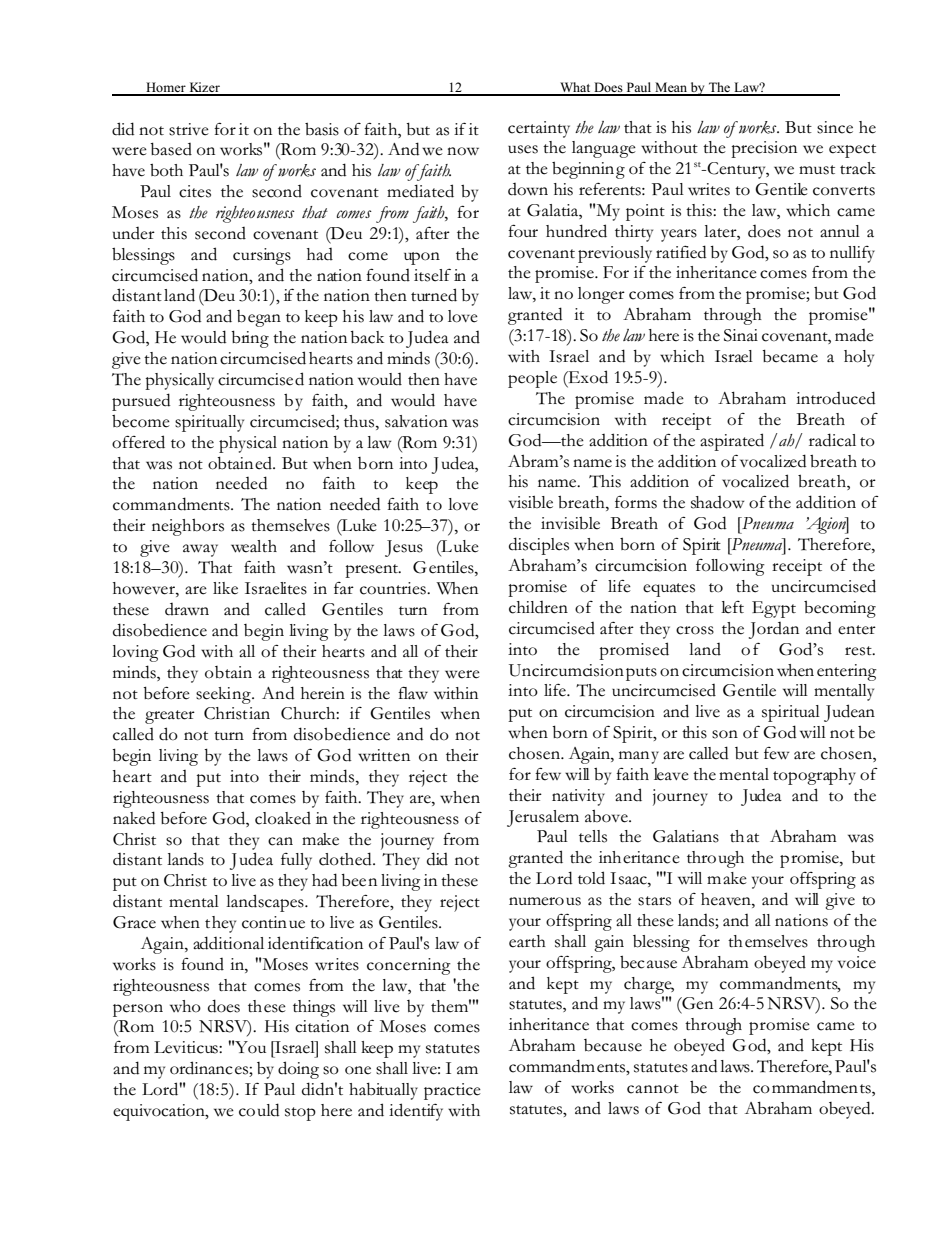  I want to click on practice, so click(452, 1091).
